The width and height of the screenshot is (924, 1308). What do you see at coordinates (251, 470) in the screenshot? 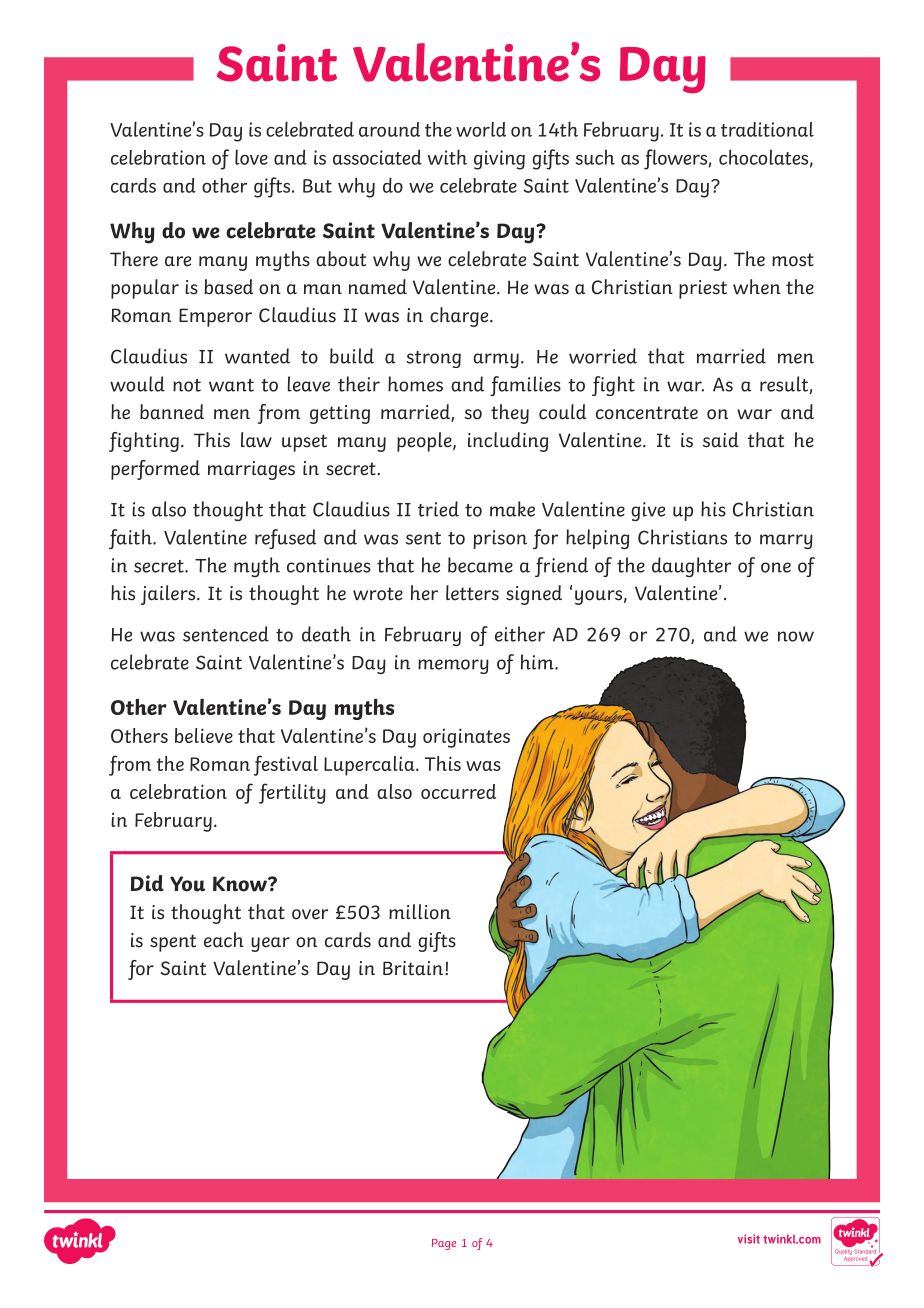
I see `marriages` at bounding box center [251, 470].
